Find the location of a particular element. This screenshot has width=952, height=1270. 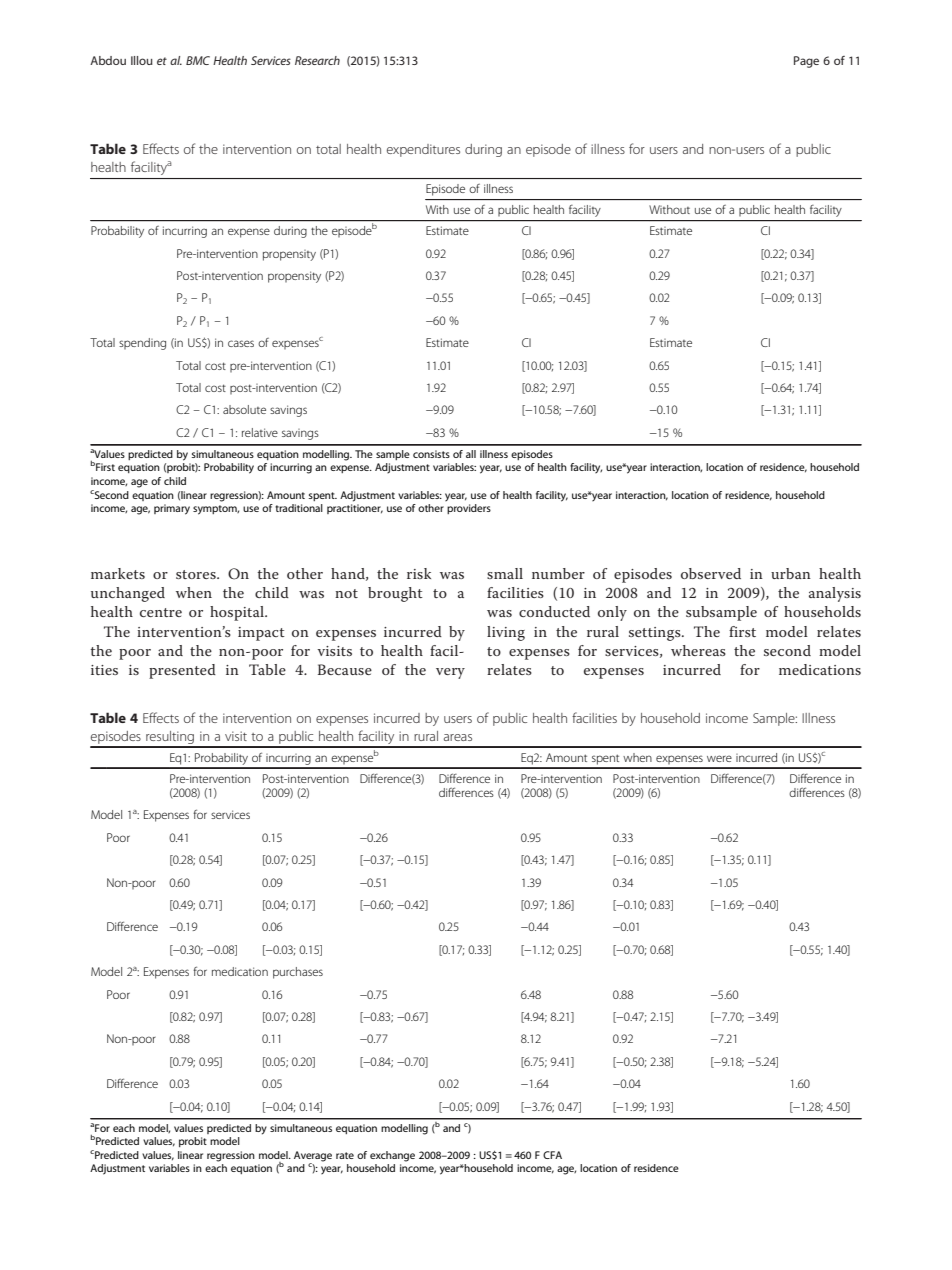

expenditures is located at coordinates (423, 150).
